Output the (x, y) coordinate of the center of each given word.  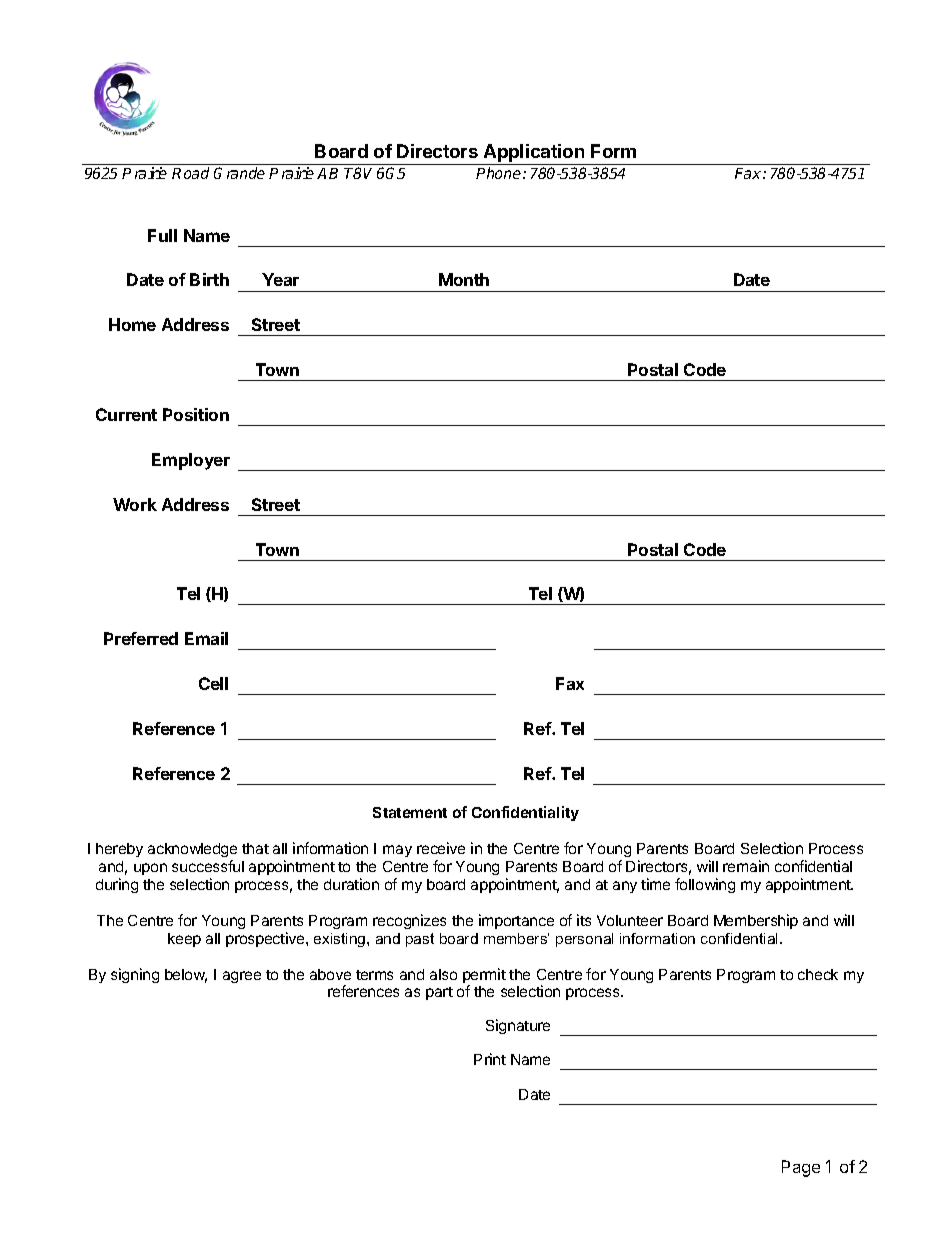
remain (746, 866)
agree (242, 977)
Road (190, 173)
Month (464, 279)
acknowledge (192, 850)
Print (490, 1059)
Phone (500, 173)
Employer (191, 461)
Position (196, 414)
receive (441, 848)
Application (534, 154)
